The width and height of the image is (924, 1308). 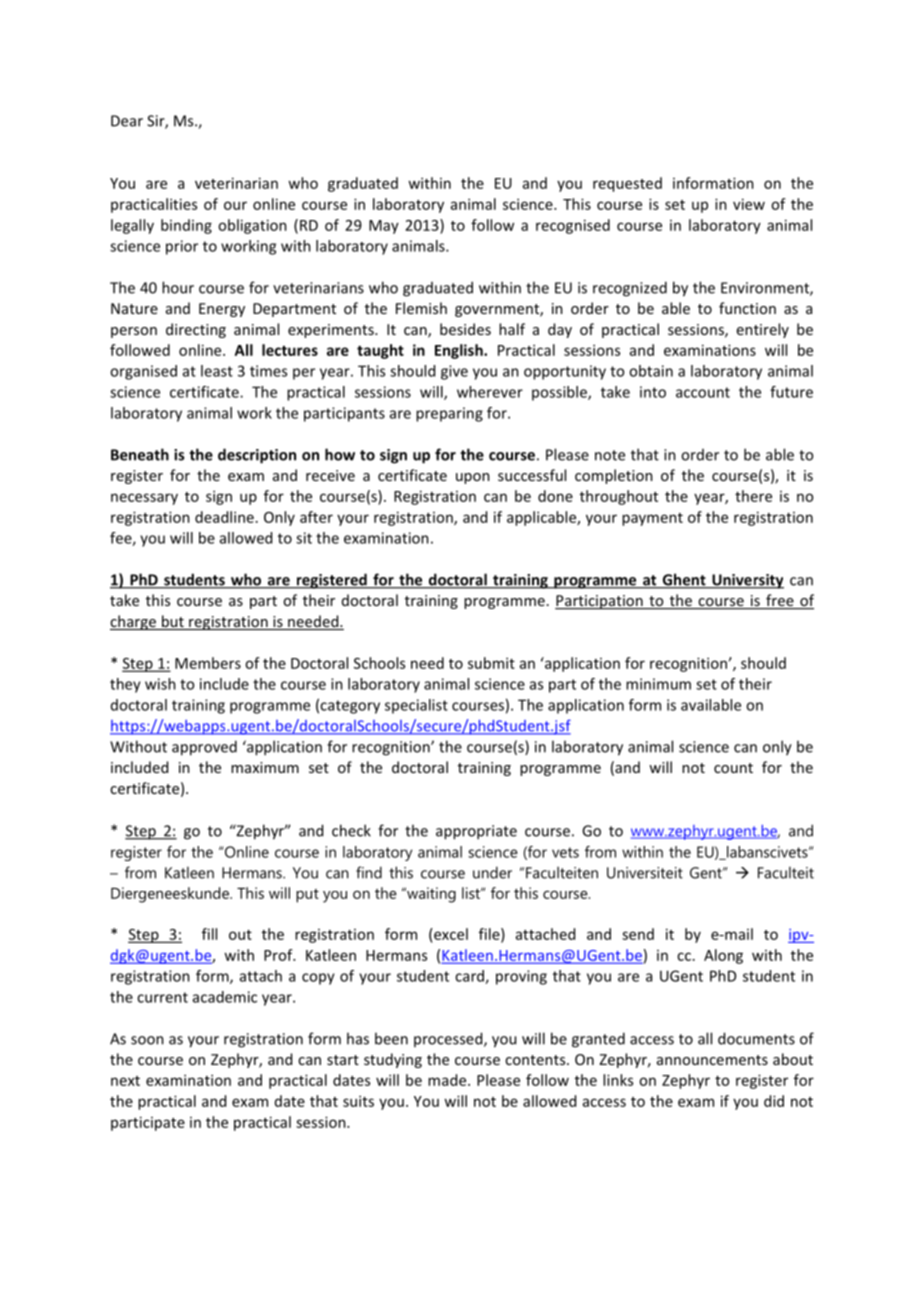 What do you see at coordinates (448, 1080) in the image?
I see `made` at bounding box center [448, 1080].
